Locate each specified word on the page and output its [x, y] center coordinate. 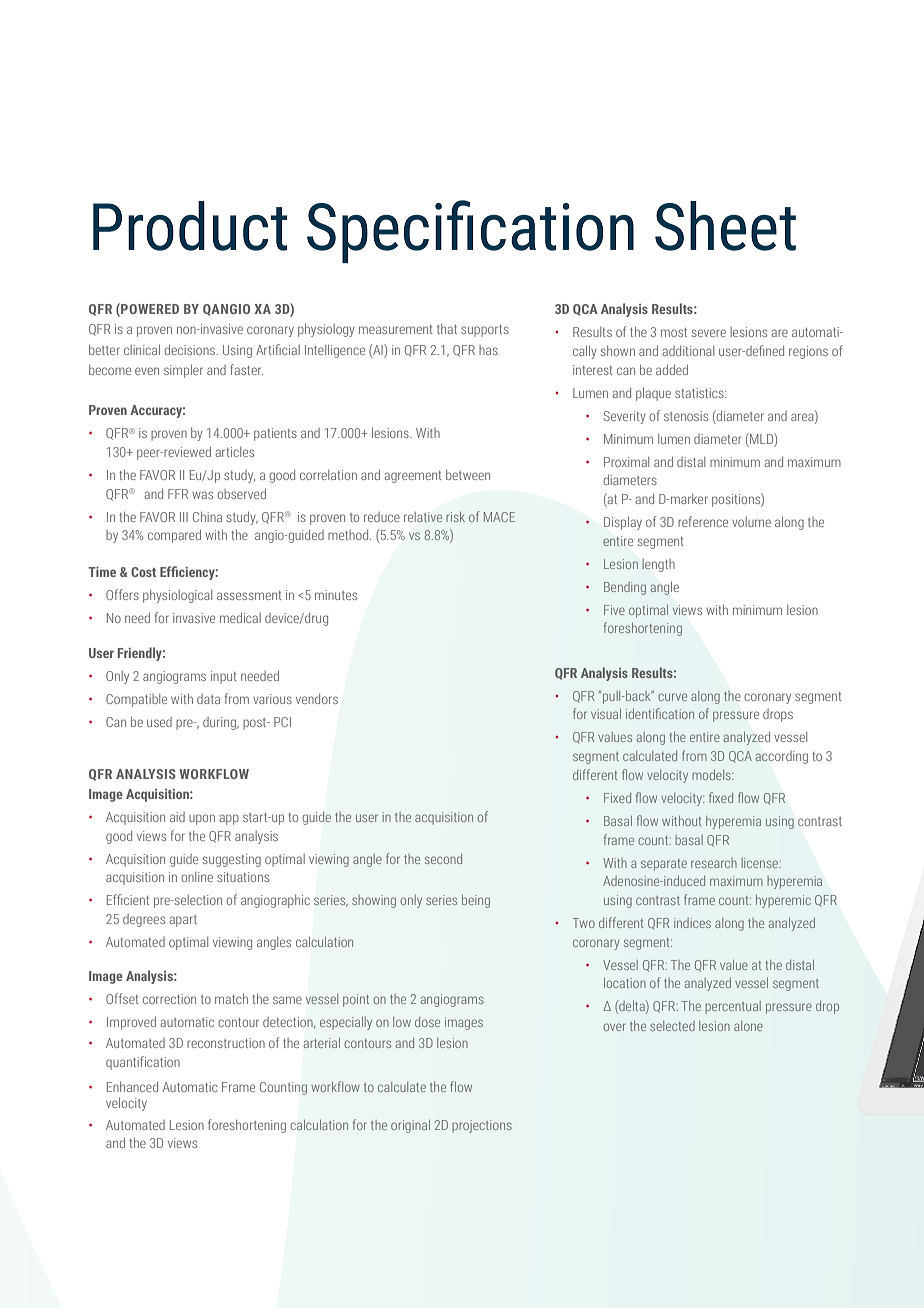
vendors [317, 699]
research [714, 863]
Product [190, 226]
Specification [470, 231]
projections [482, 1126]
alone [748, 1026]
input [223, 677]
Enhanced [132, 1087]
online [197, 877]
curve [672, 697]
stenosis [686, 416]
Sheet [725, 226]
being [476, 901]
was [202, 495]
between [468, 475]
